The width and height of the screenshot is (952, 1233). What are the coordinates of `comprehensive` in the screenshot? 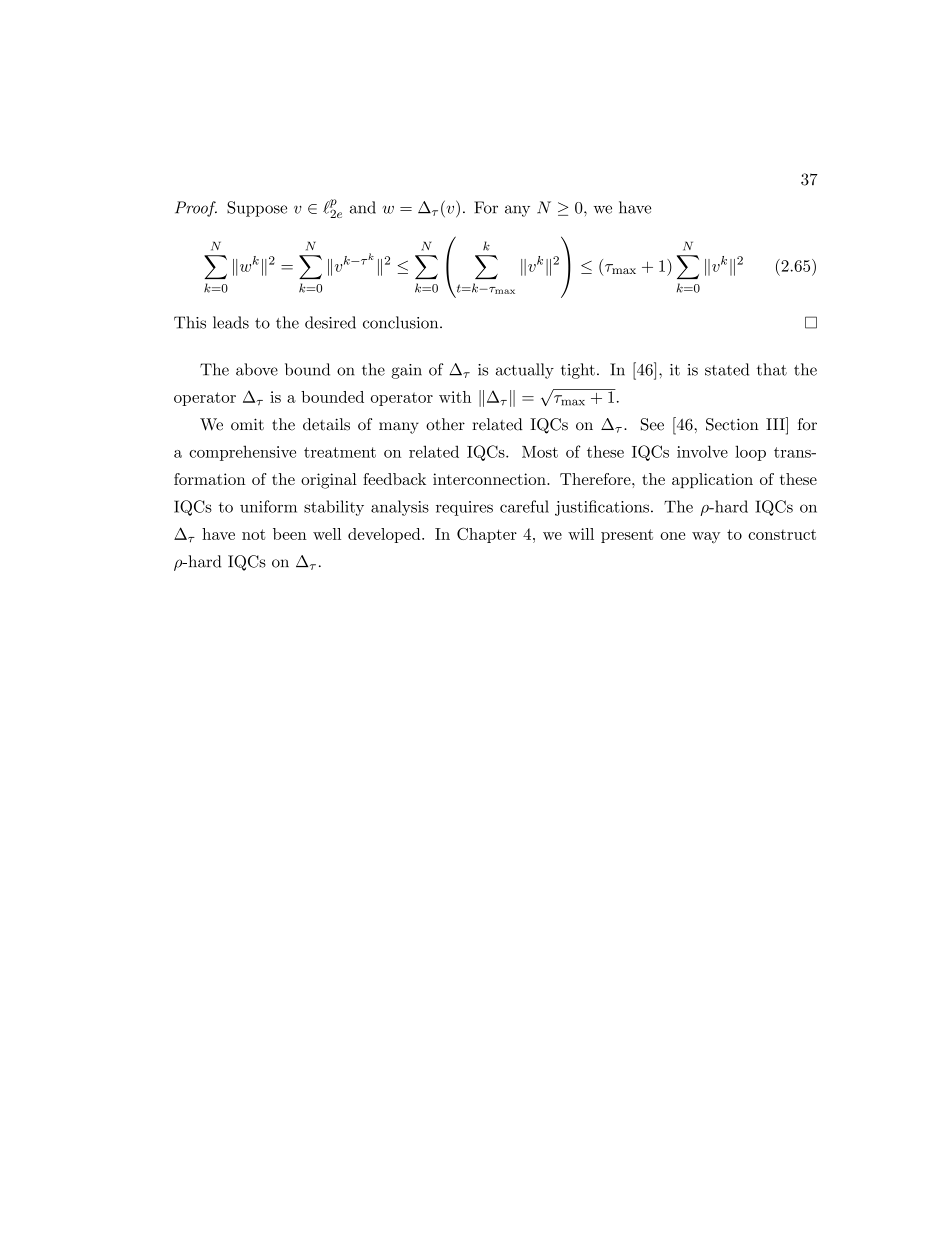 It's located at (242, 453).
